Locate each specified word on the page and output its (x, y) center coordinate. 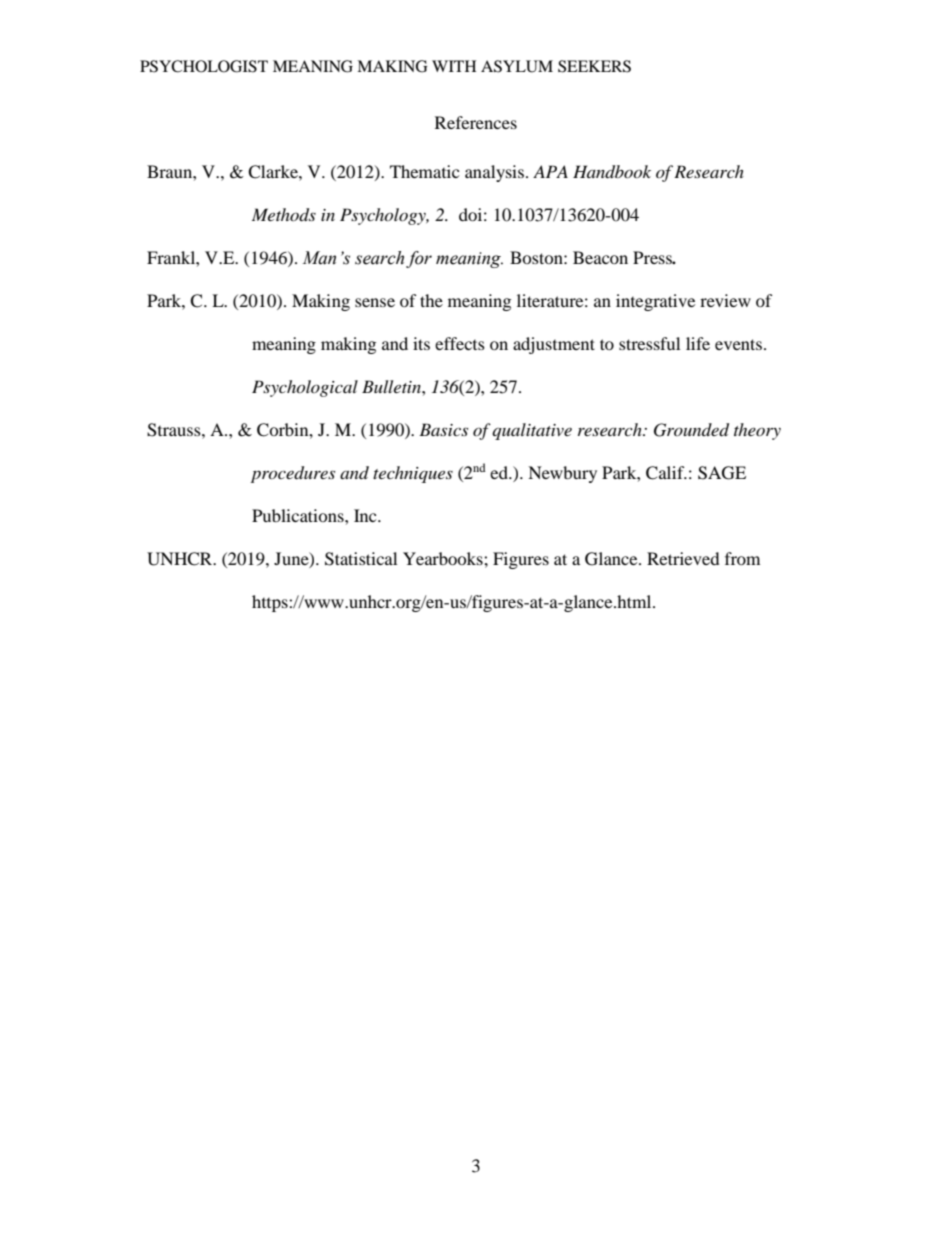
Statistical (361, 559)
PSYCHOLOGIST (204, 66)
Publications (299, 515)
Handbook (612, 172)
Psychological (305, 388)
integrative (655, 302)
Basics (443, 429)
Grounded (691, 430)
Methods (284, 215)
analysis (494, 173)
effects (460, 343)
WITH (454, 66)
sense (375, 302)
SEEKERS (594, 66)
